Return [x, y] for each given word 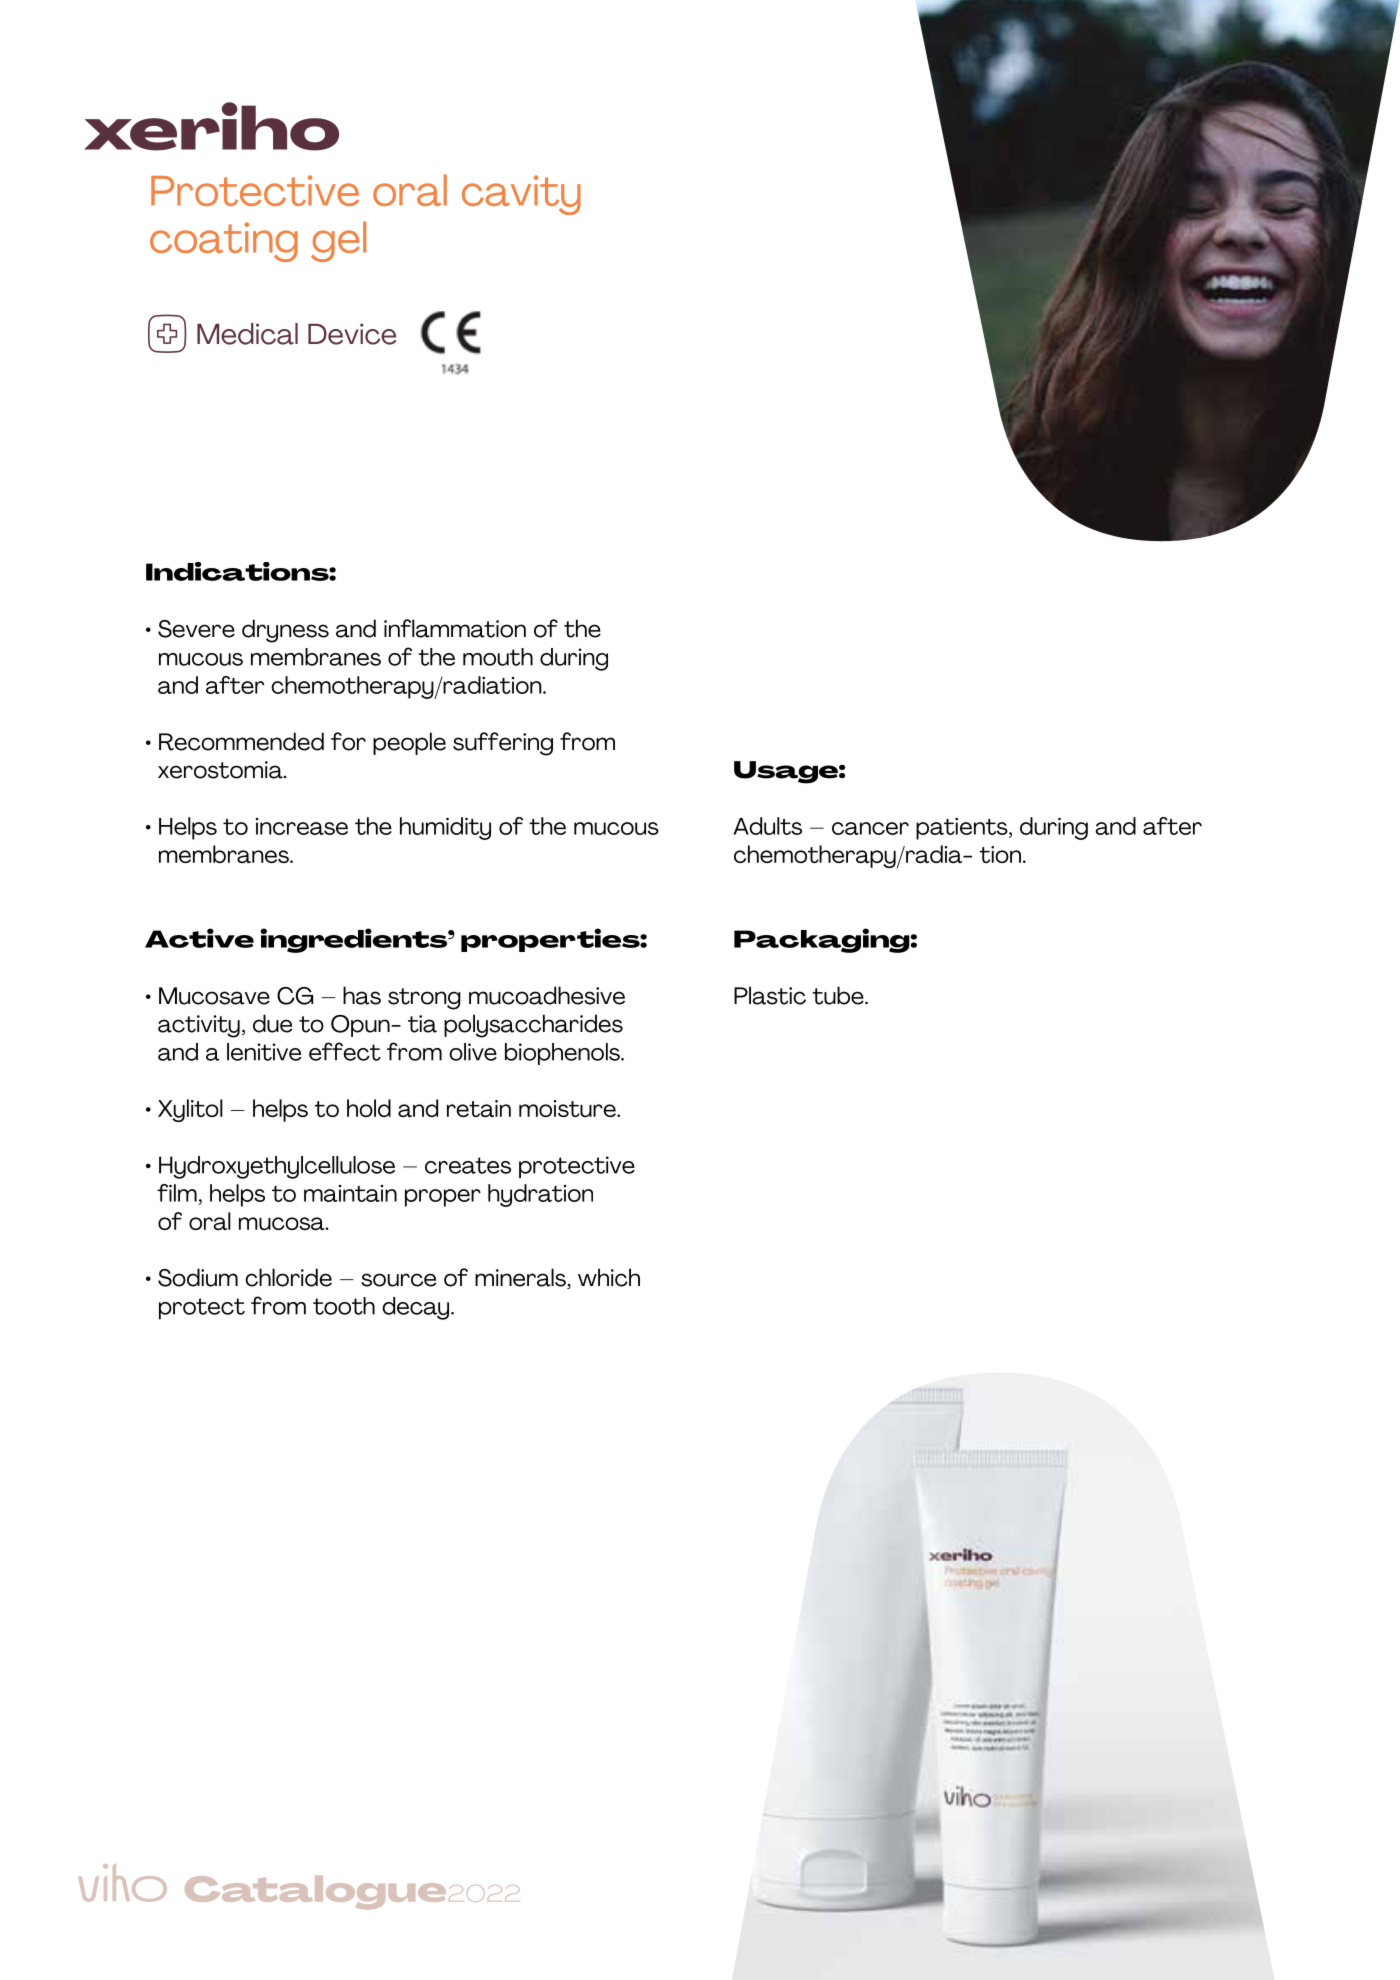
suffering [503, 744]
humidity [445, 828]
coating [224, 242]
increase [302, 826]
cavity [521, 195]
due [272, 1023]
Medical [247, 334]
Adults [767, 826]
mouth [498, 657]
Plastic [770, 995]
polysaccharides [533, 1026]
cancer [870, 828]
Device [352, 334]
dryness [285, 631]
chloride [288, 1277]
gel [338, 241]
